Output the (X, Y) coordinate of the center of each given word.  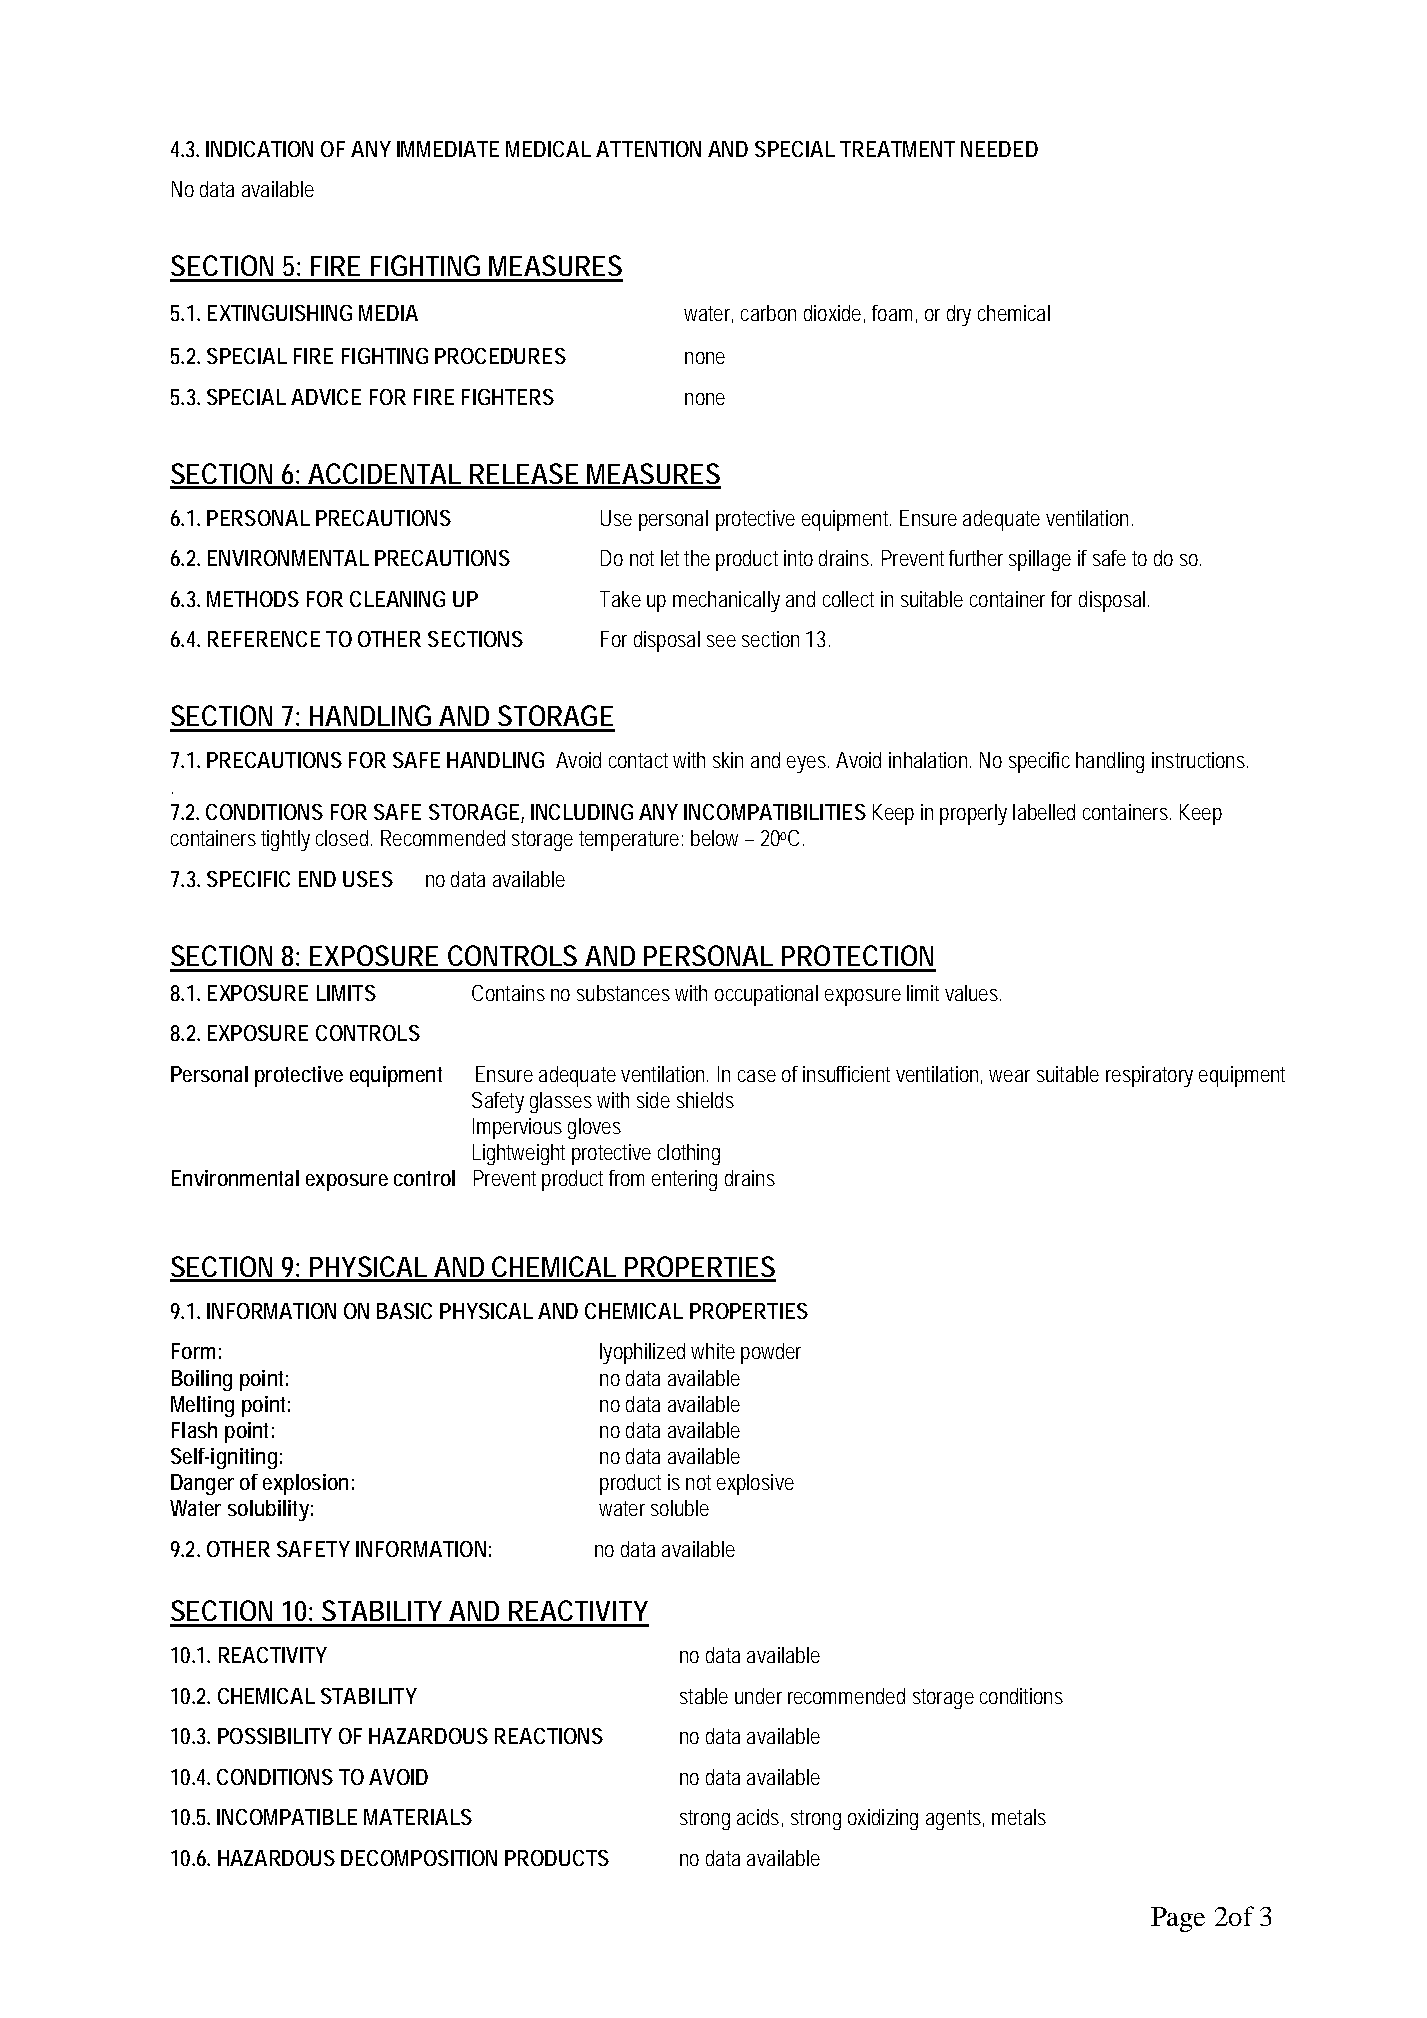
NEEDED (999, 149)
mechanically (726, 601)
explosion (305, 1484)
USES (368, 879)
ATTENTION (648, 149)
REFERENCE (264, 639)
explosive (755, 1484)
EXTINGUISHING (280, 313)
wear (1009, 1076)
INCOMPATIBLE (287, 1817)
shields (705, 1100)
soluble (680, 1508)
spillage (1040, 560)
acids (758, 1817)
